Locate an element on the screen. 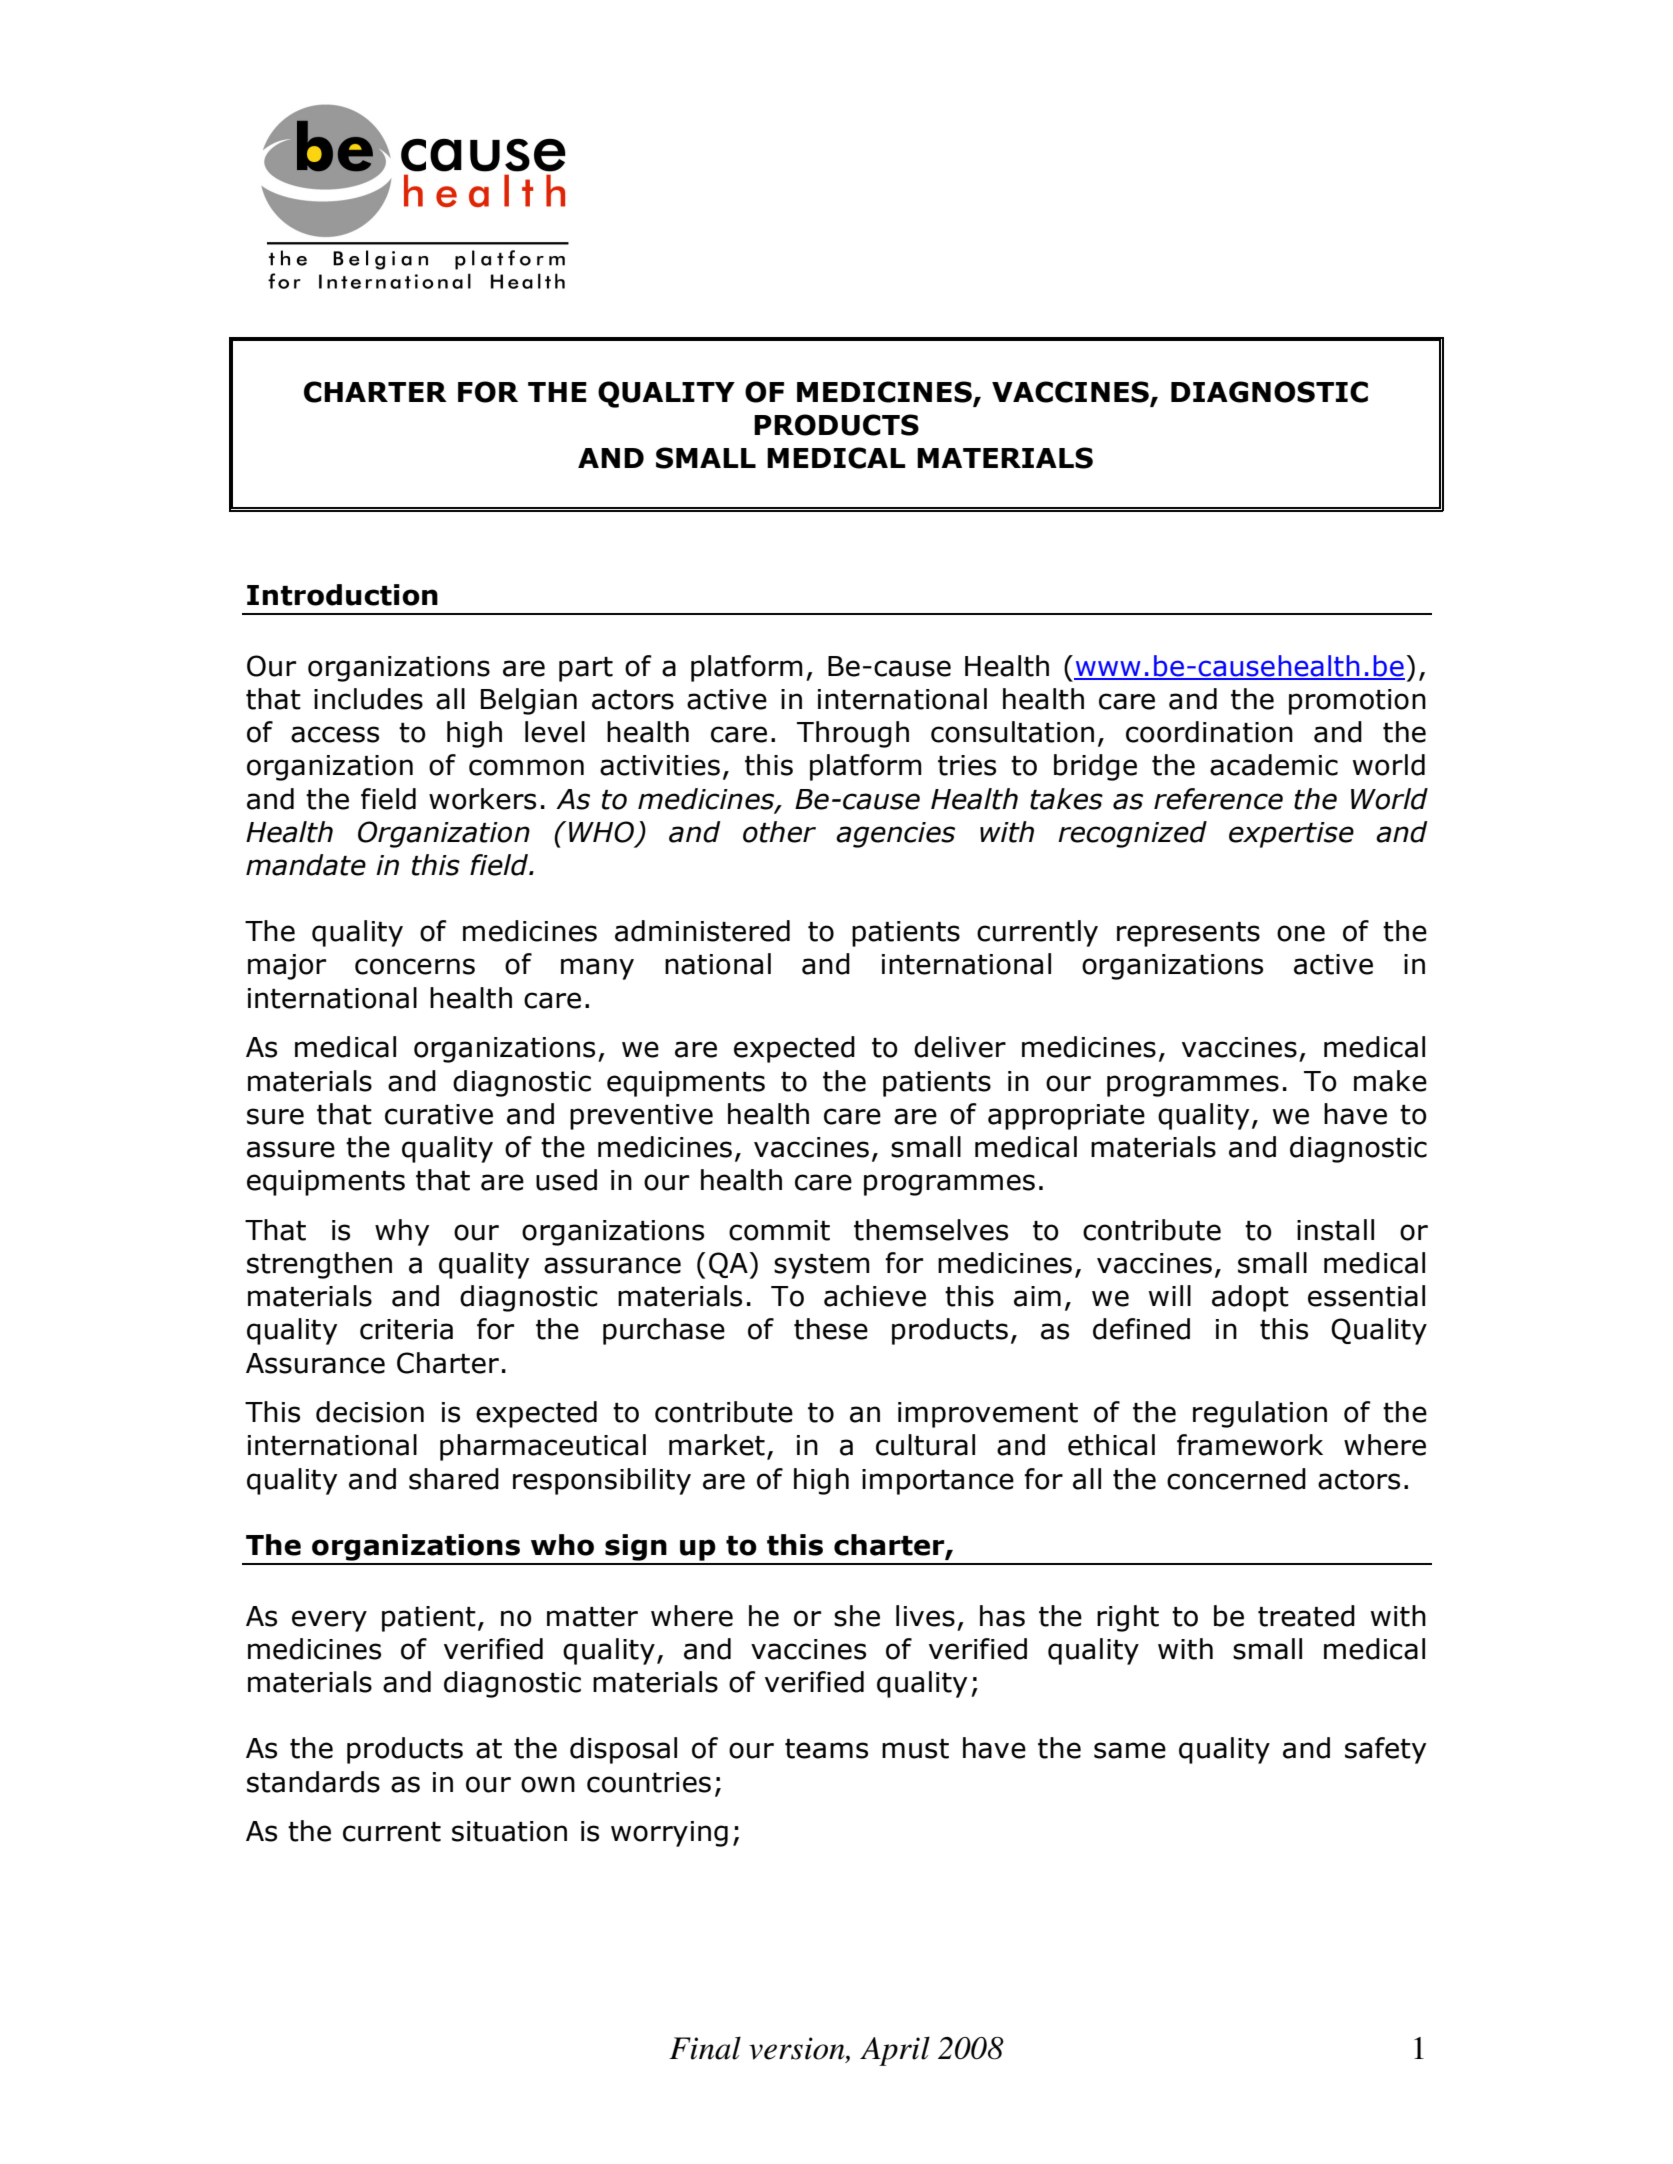 The width and height of the screenshot is (1673, 2164). criteria is located at coordinates (406, 1329).
